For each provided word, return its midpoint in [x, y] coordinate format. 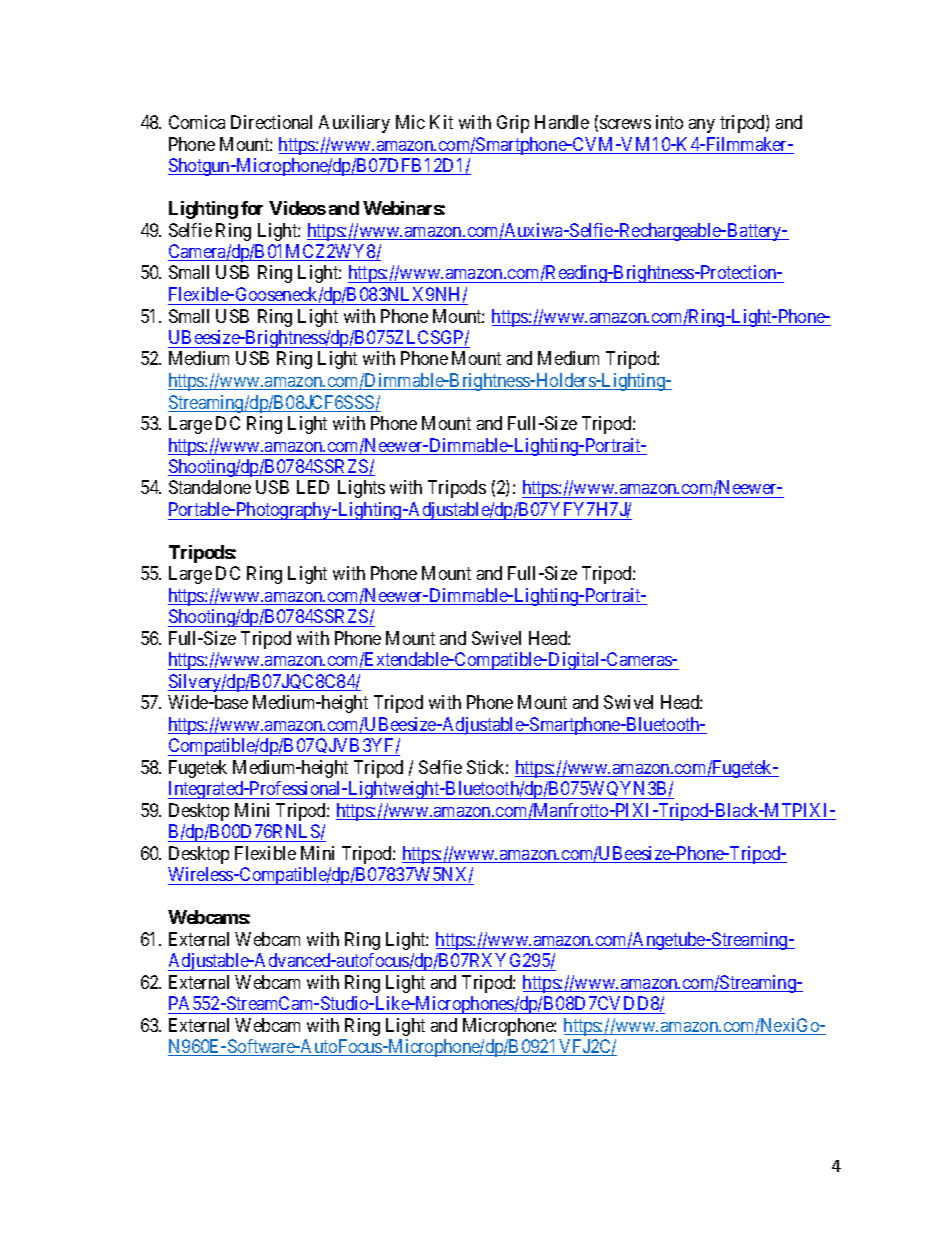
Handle [562, 122]
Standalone [210, 487]
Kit [441, 122]
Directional [271, 122]
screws [625, 124]
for [252, 208]
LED [313, 487]
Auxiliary [354, 124]
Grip [513, 124]
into [669, 122]
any [702, 126]
